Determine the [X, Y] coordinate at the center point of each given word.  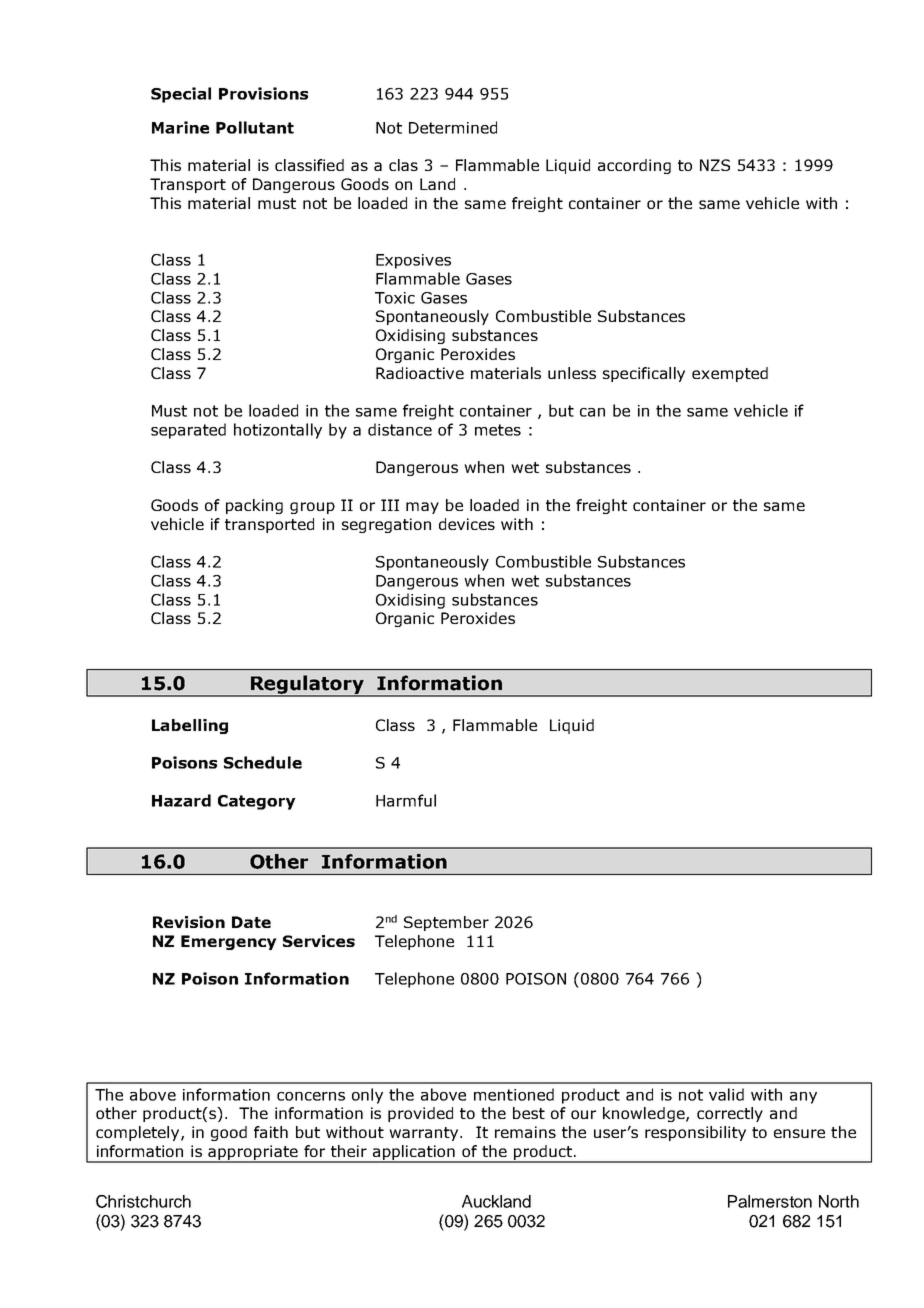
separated [188, 431]
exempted [730, 374]
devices [467, 524]
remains [525, 1132]
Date [251, 922]
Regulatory [307, 685]
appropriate [253, 1154]
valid [726, 1094]
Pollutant [255, 127]
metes [498, 430]
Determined [453, 127]
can [592, 412]
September [446, 923]
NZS [715, 165]
